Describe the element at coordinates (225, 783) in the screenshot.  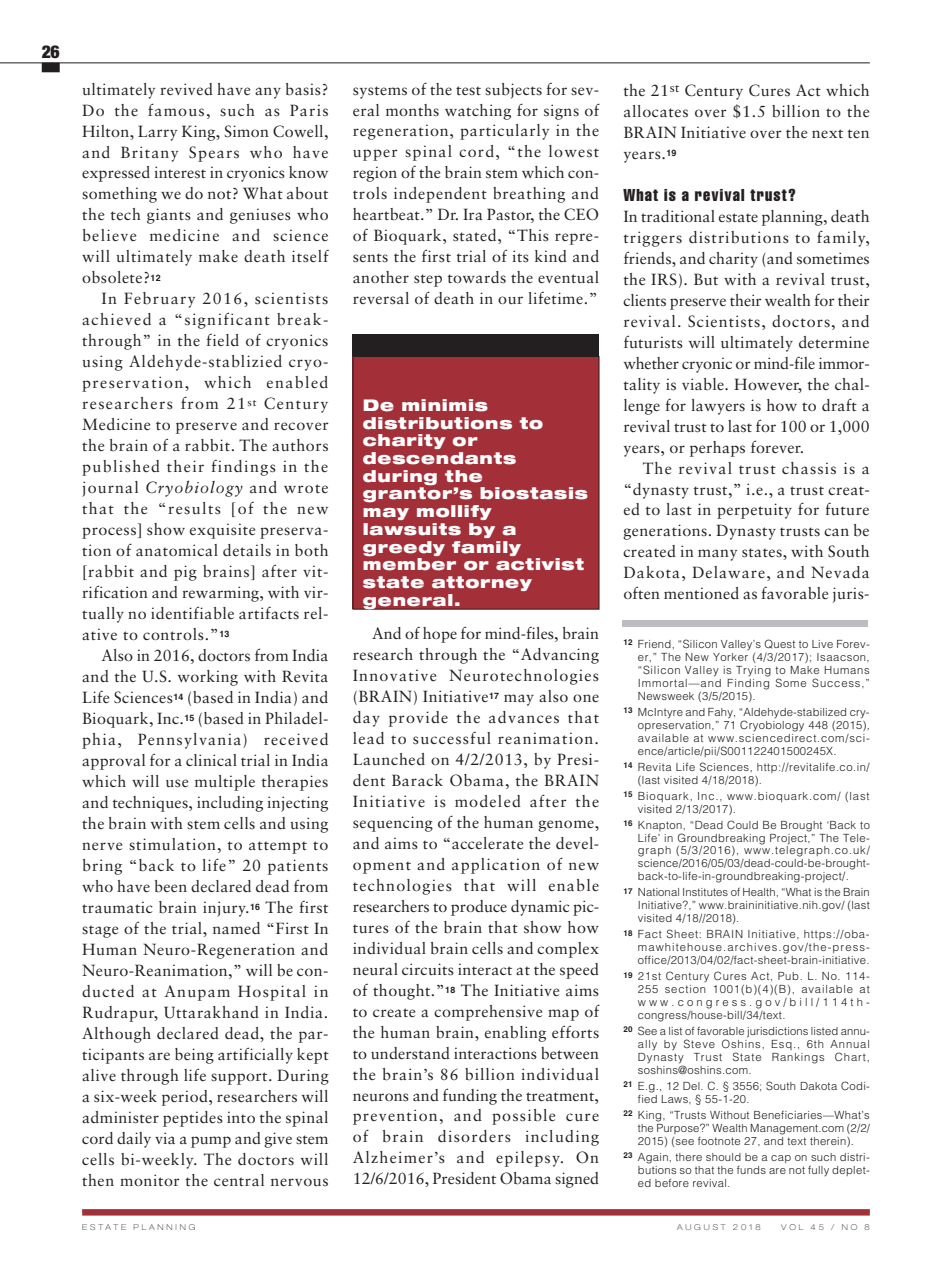
I see `multiple` at that location.
